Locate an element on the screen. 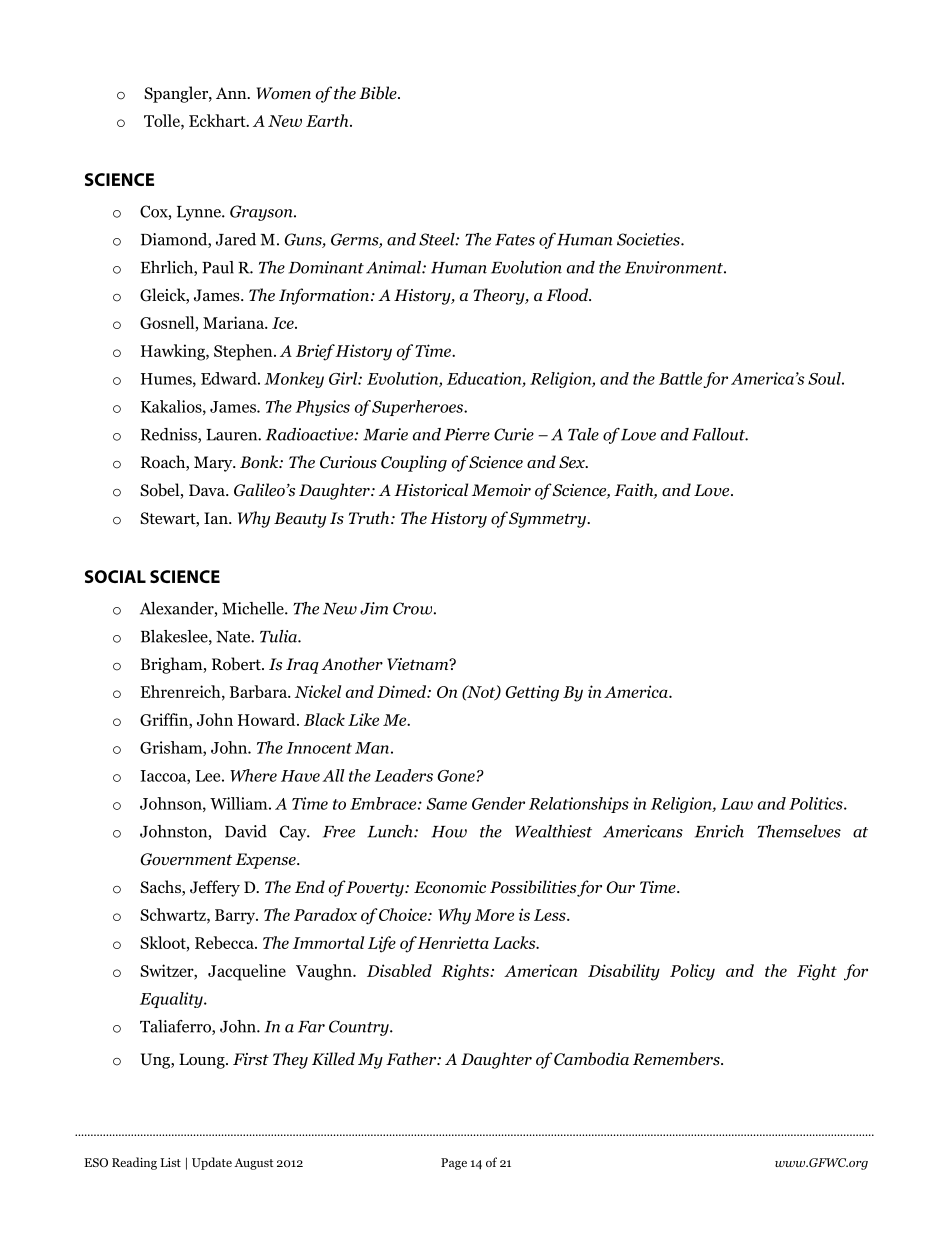 This screenshot has width=952, height=1233. Vietnam is located at coordinates (419, 664).
